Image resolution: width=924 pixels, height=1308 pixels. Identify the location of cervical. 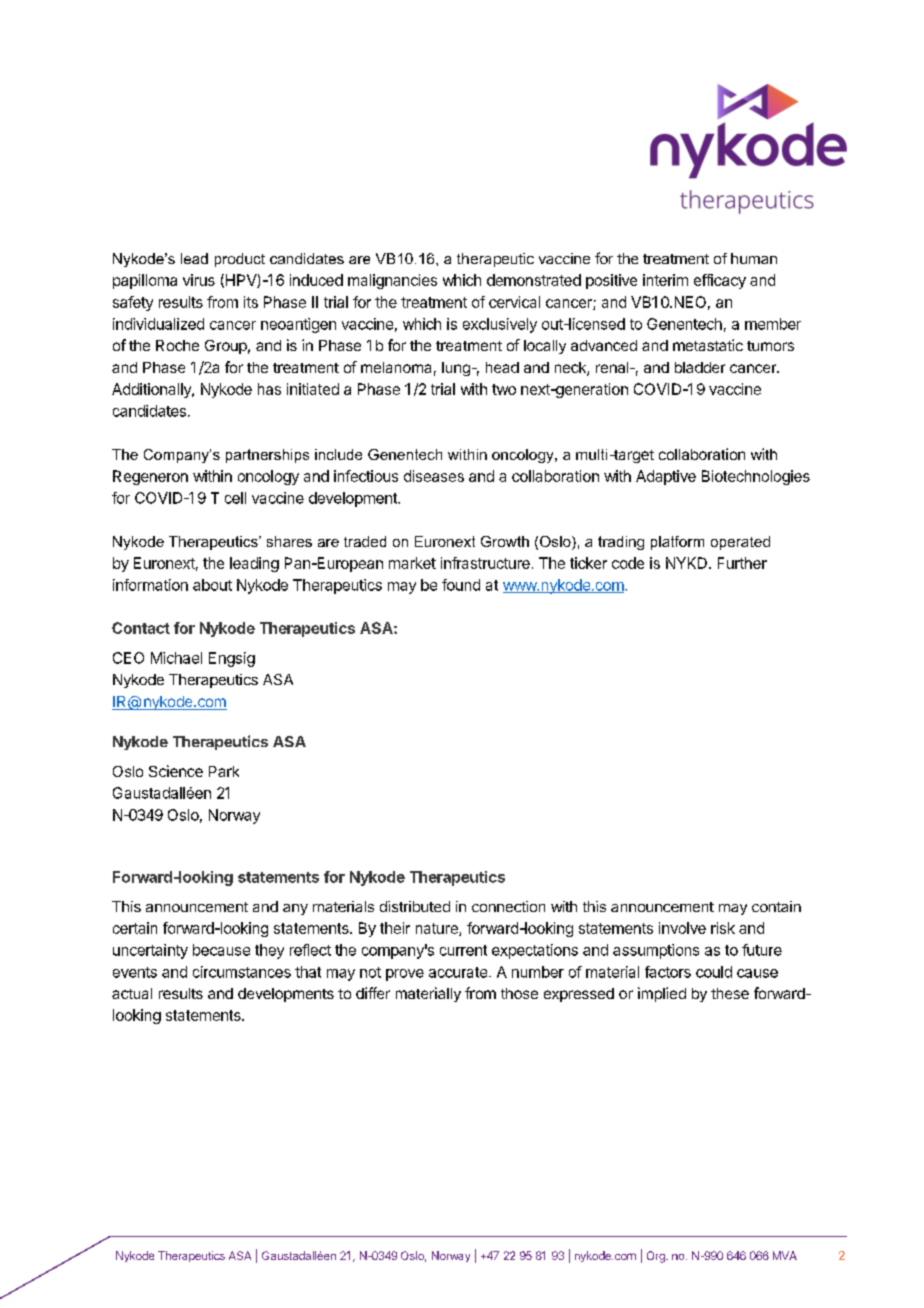
(514, 302).
